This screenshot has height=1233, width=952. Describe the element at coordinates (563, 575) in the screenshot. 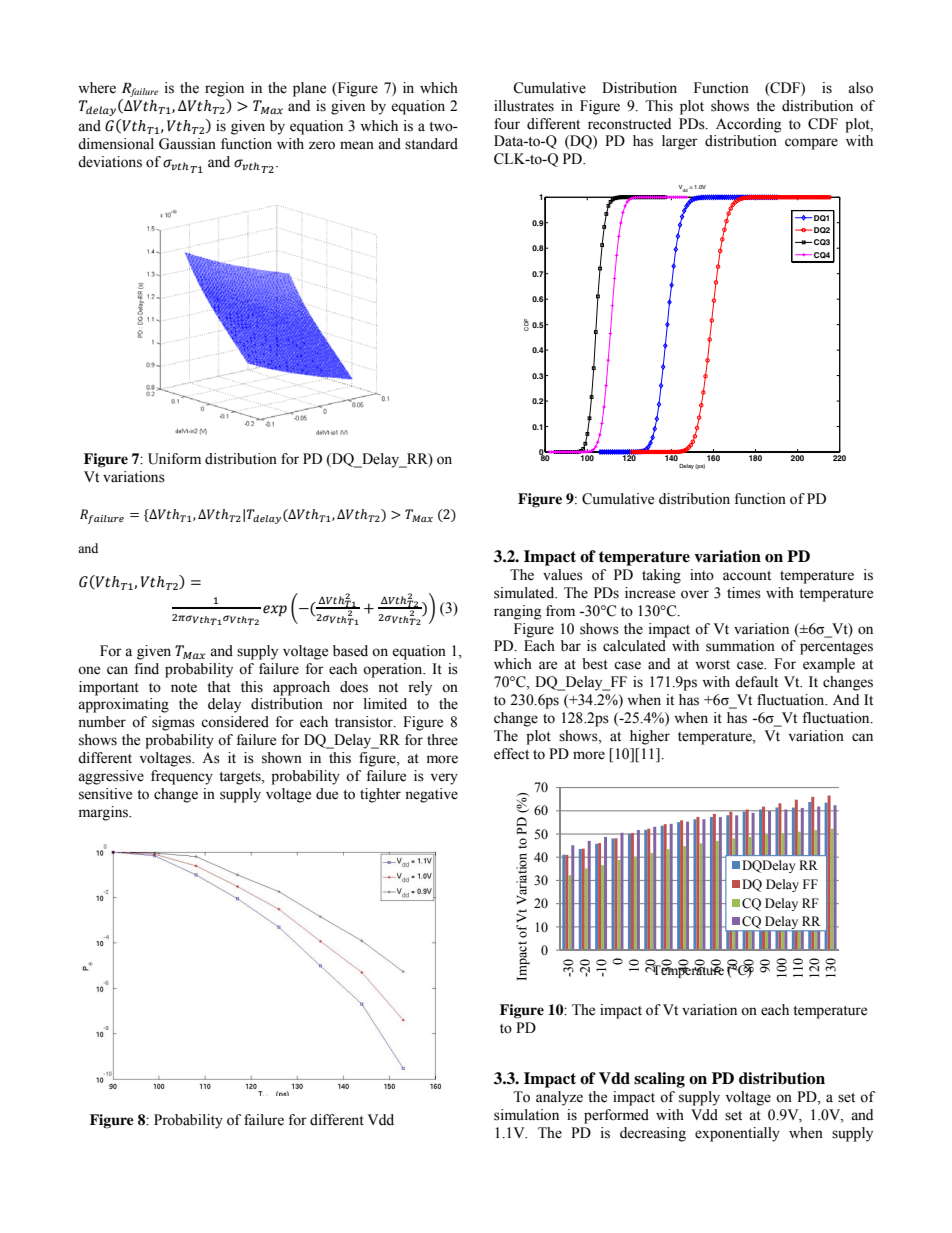

I see `values` at that location.
